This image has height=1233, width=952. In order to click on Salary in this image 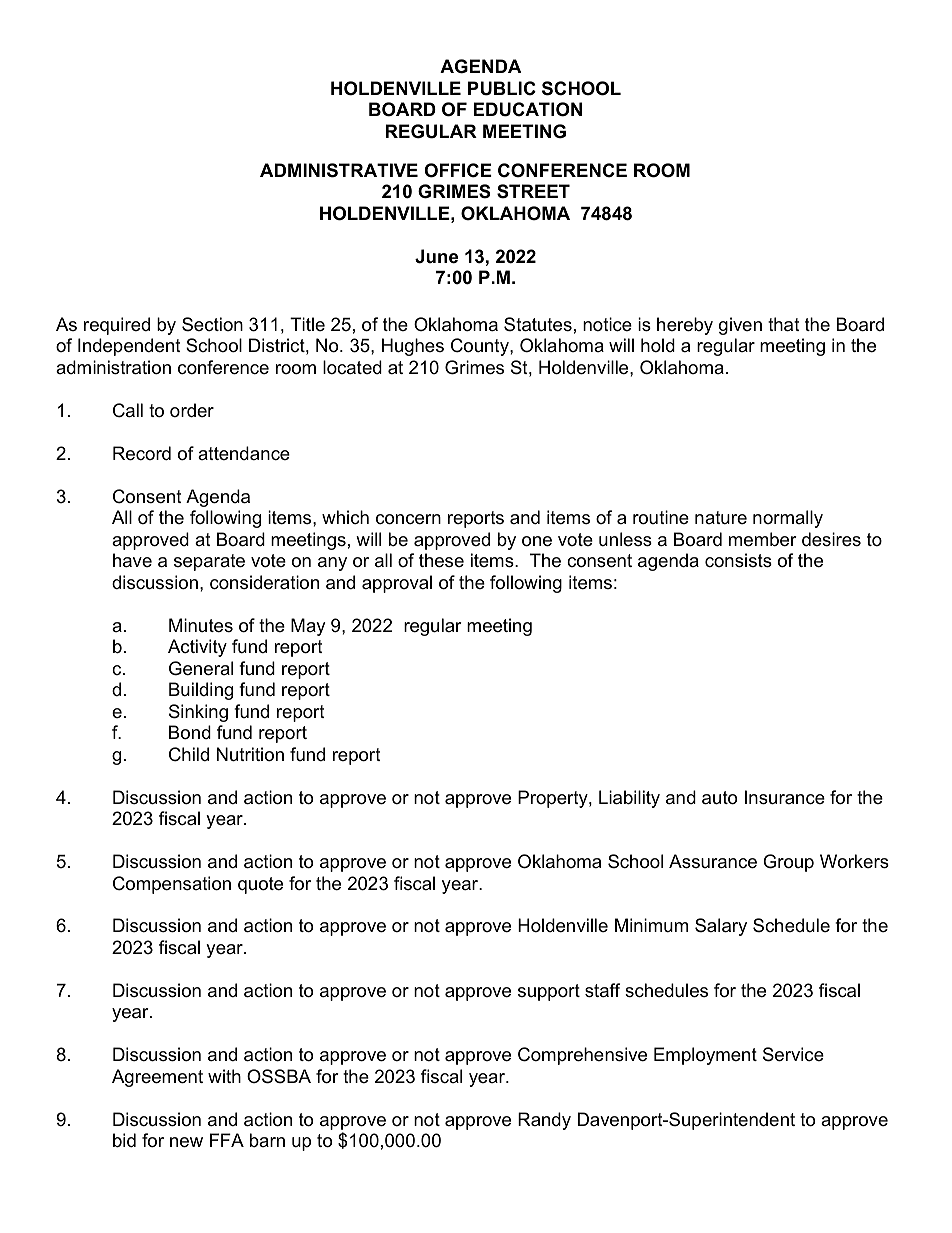, I will do `click(721, 927)`.
